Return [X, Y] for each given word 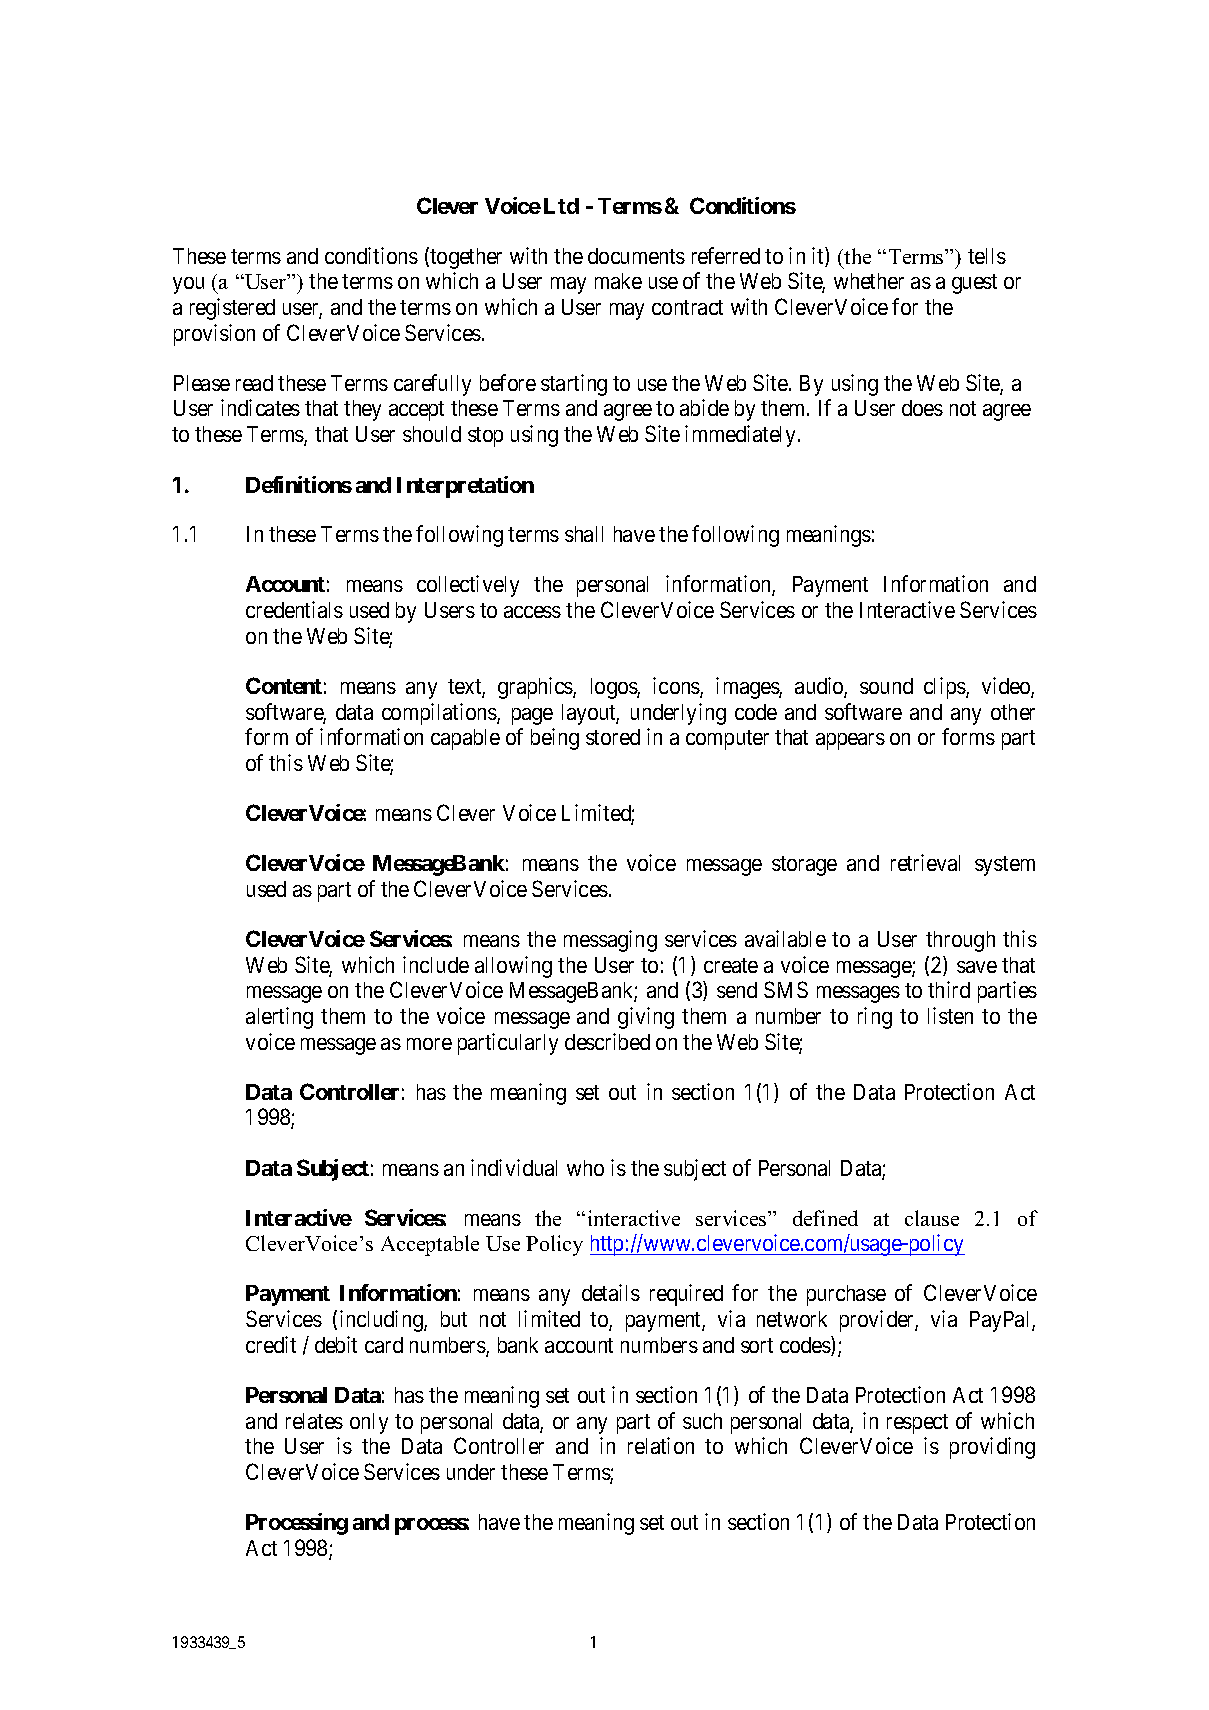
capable [465, 739]
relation [661, 1445]
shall [584, 534]
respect [917, 1424]
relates [314, 1421]
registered [232, 309]
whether [869, 281]
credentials [294, 609]
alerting [279, 1018]
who [585, 1168]
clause [932, 1218]
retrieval [925, 862]
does [922, 408]
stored [613, 737]
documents [636, 256]
